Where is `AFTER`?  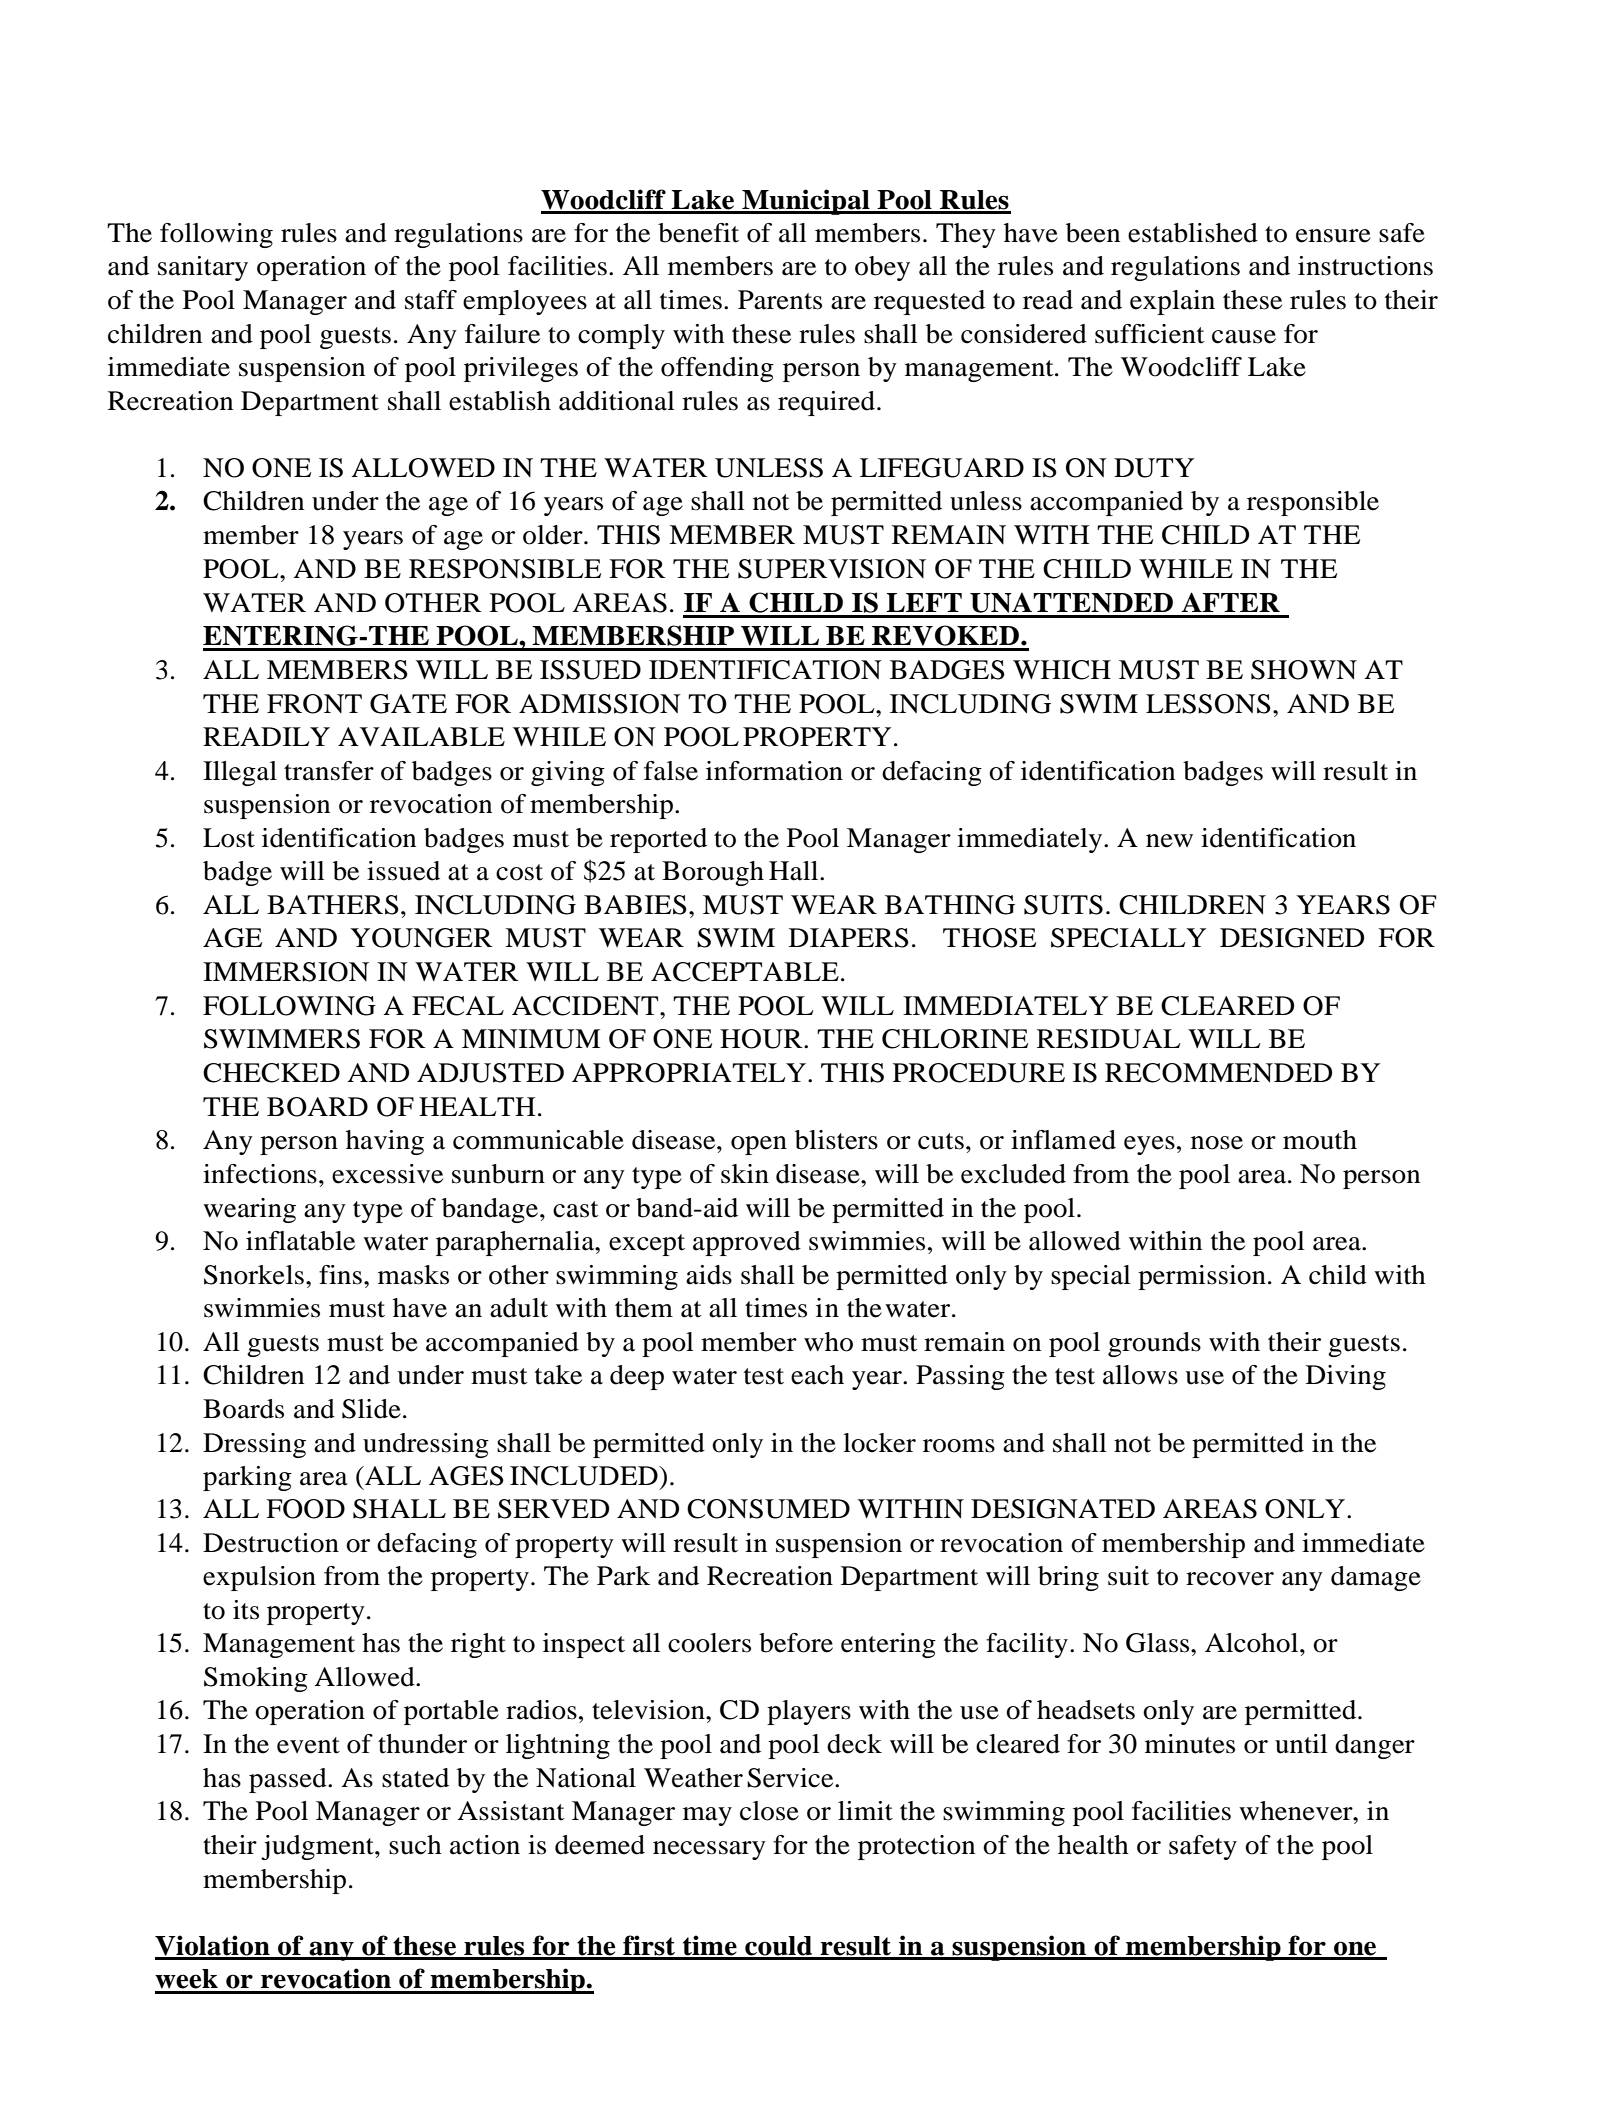
AFTER is located at coordinates (1231, 602).
